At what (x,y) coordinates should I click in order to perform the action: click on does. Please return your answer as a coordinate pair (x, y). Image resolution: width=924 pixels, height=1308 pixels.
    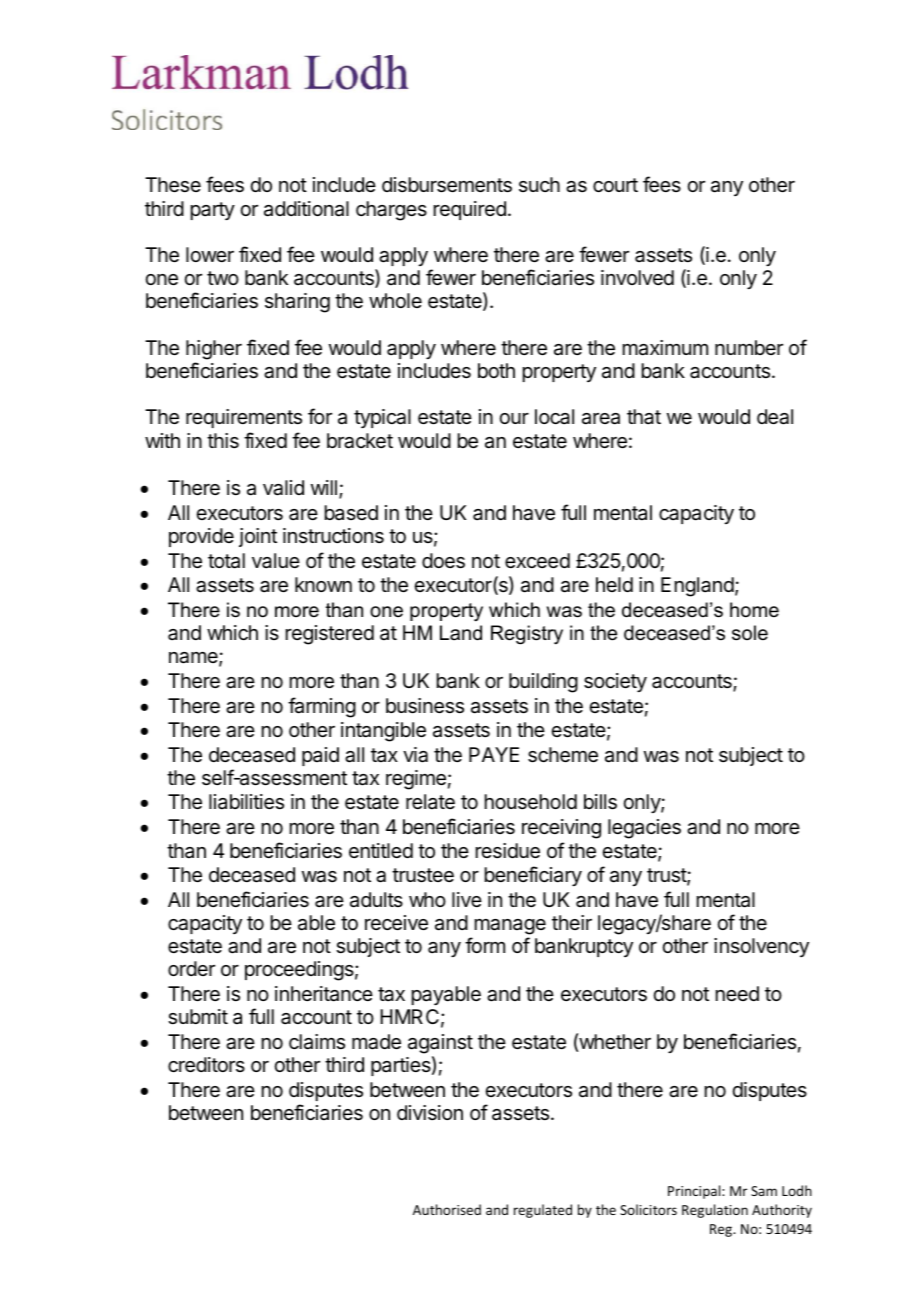
    Looking at the image, I should click on (443, 561).
